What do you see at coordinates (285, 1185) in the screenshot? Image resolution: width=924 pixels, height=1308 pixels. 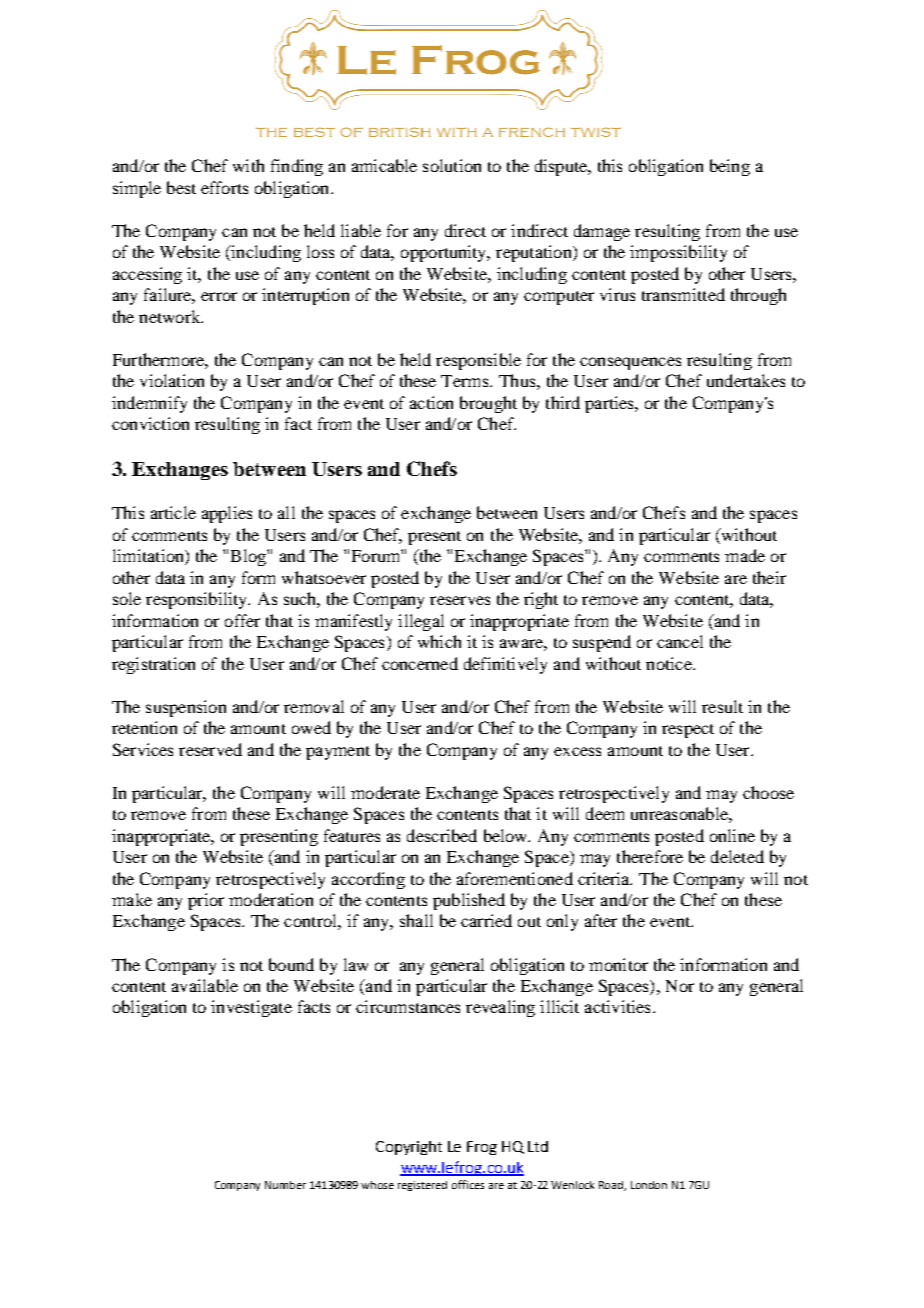 I see `Number` at bounding box center [285, 1185].
